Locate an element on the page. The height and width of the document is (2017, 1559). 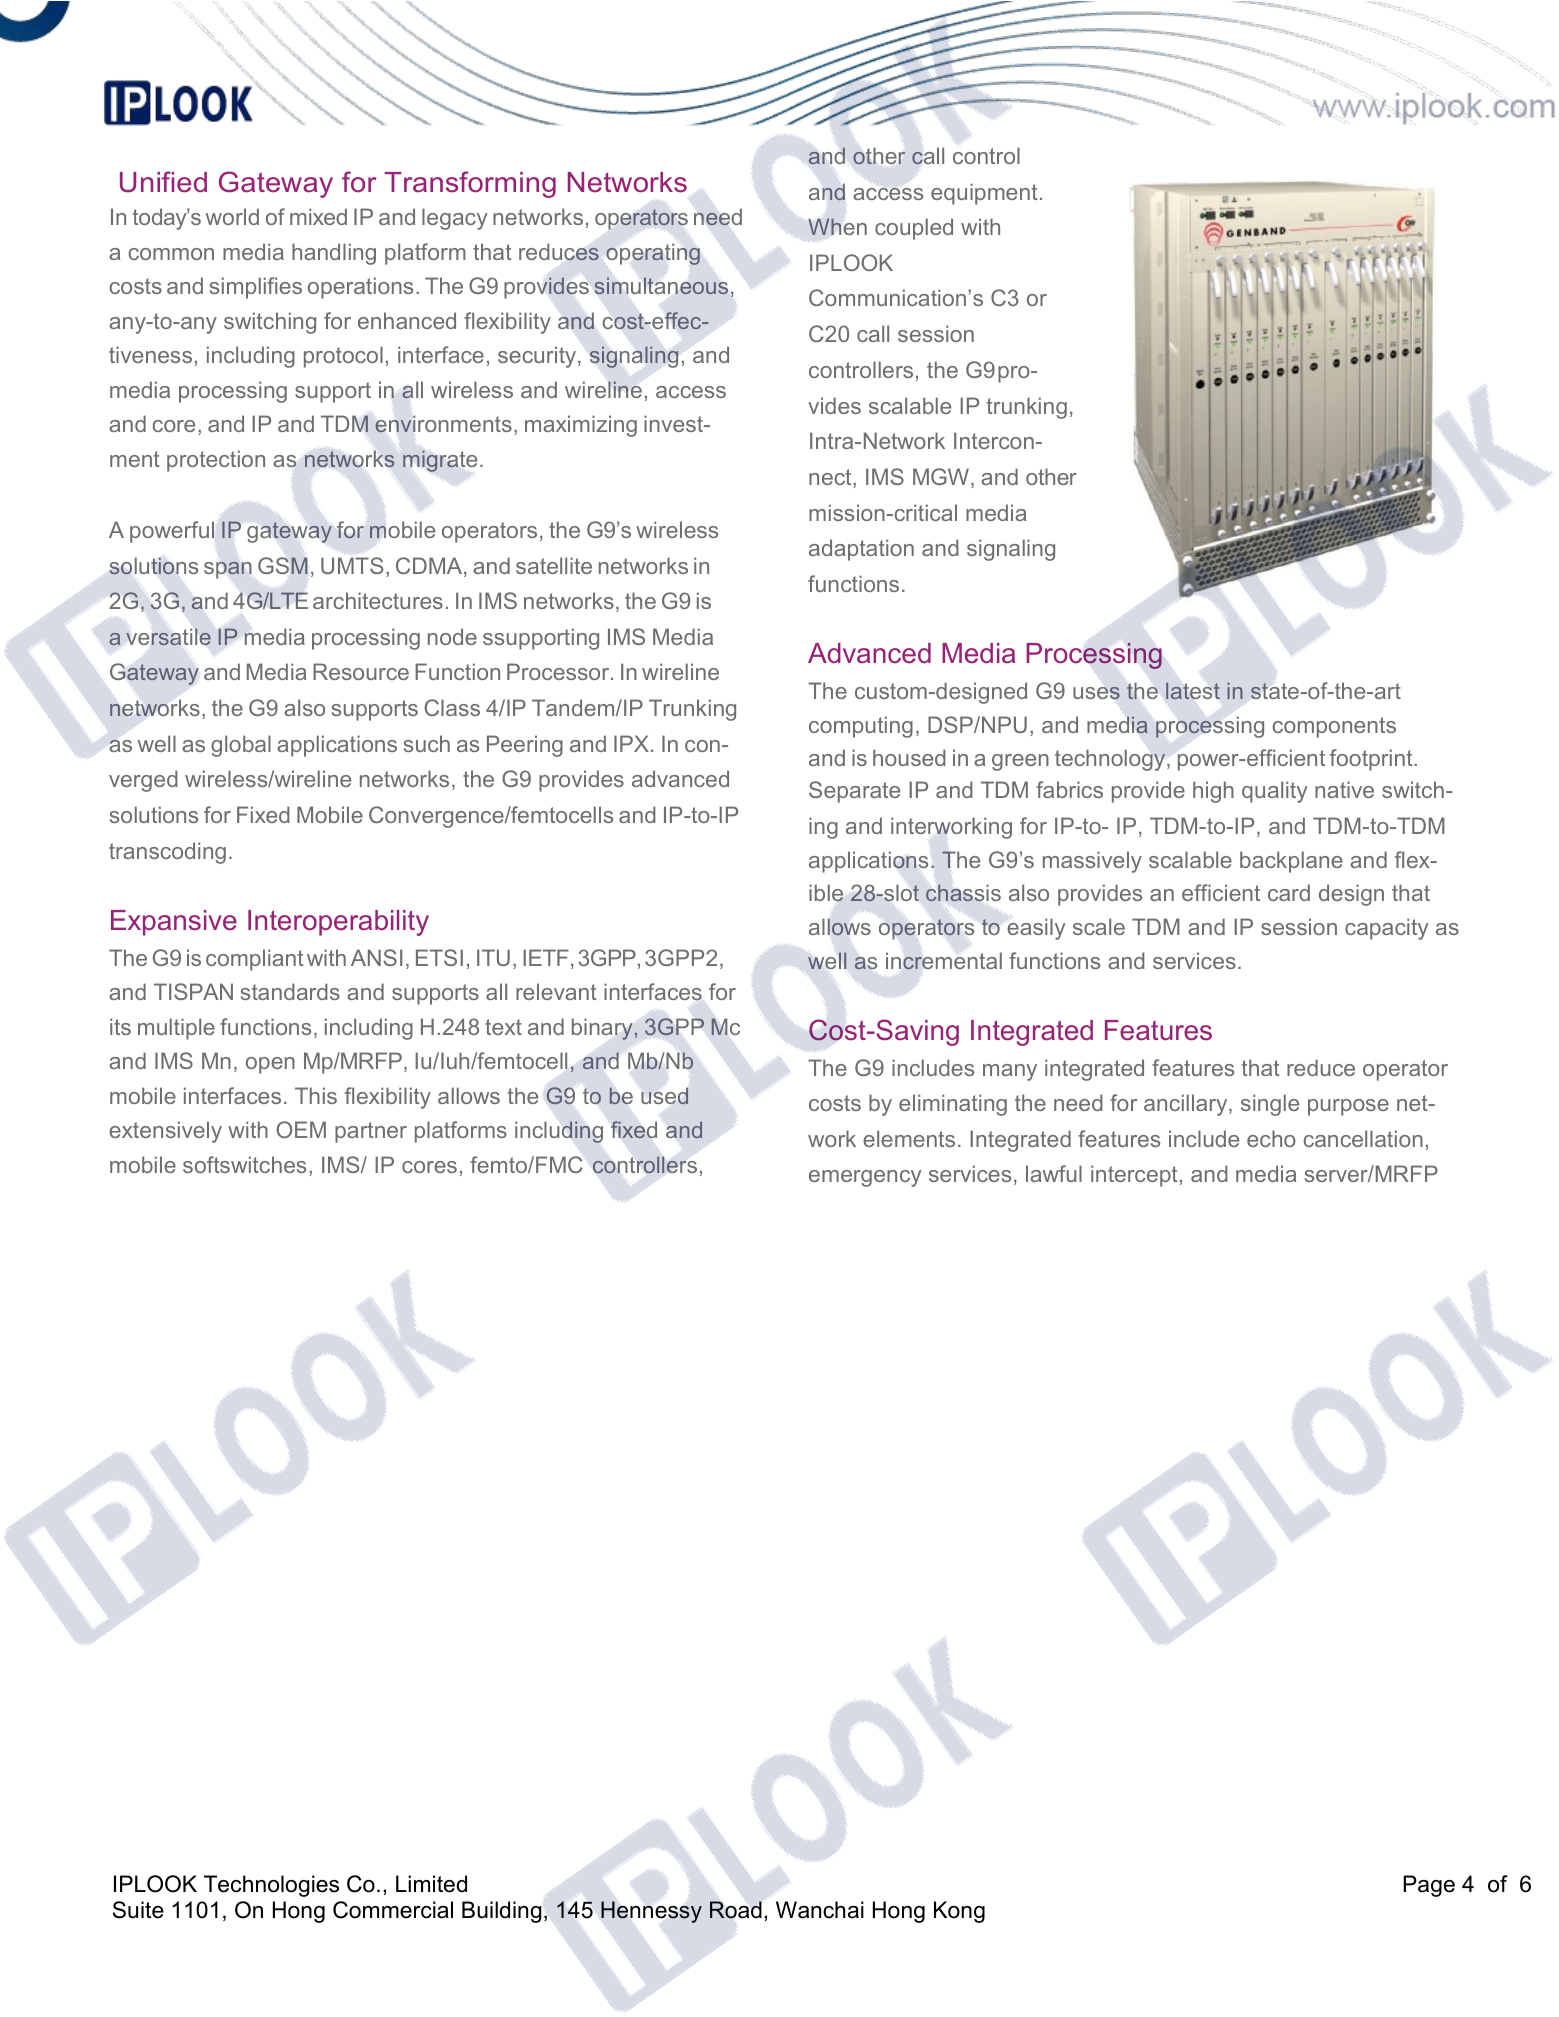
Technologies is located at coordinates (271, 1886).
